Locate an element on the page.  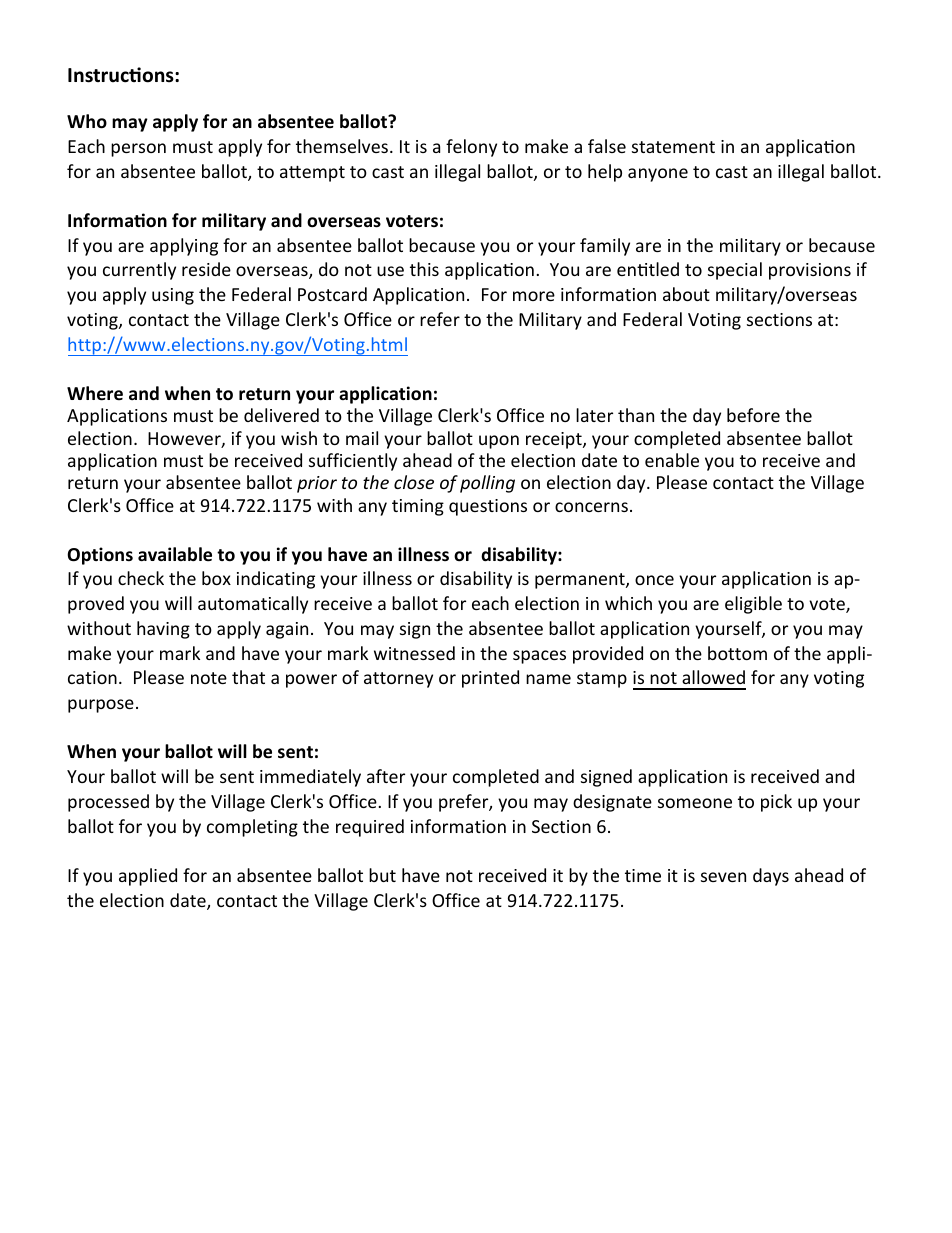
available is located at coordinates (175, 554).
